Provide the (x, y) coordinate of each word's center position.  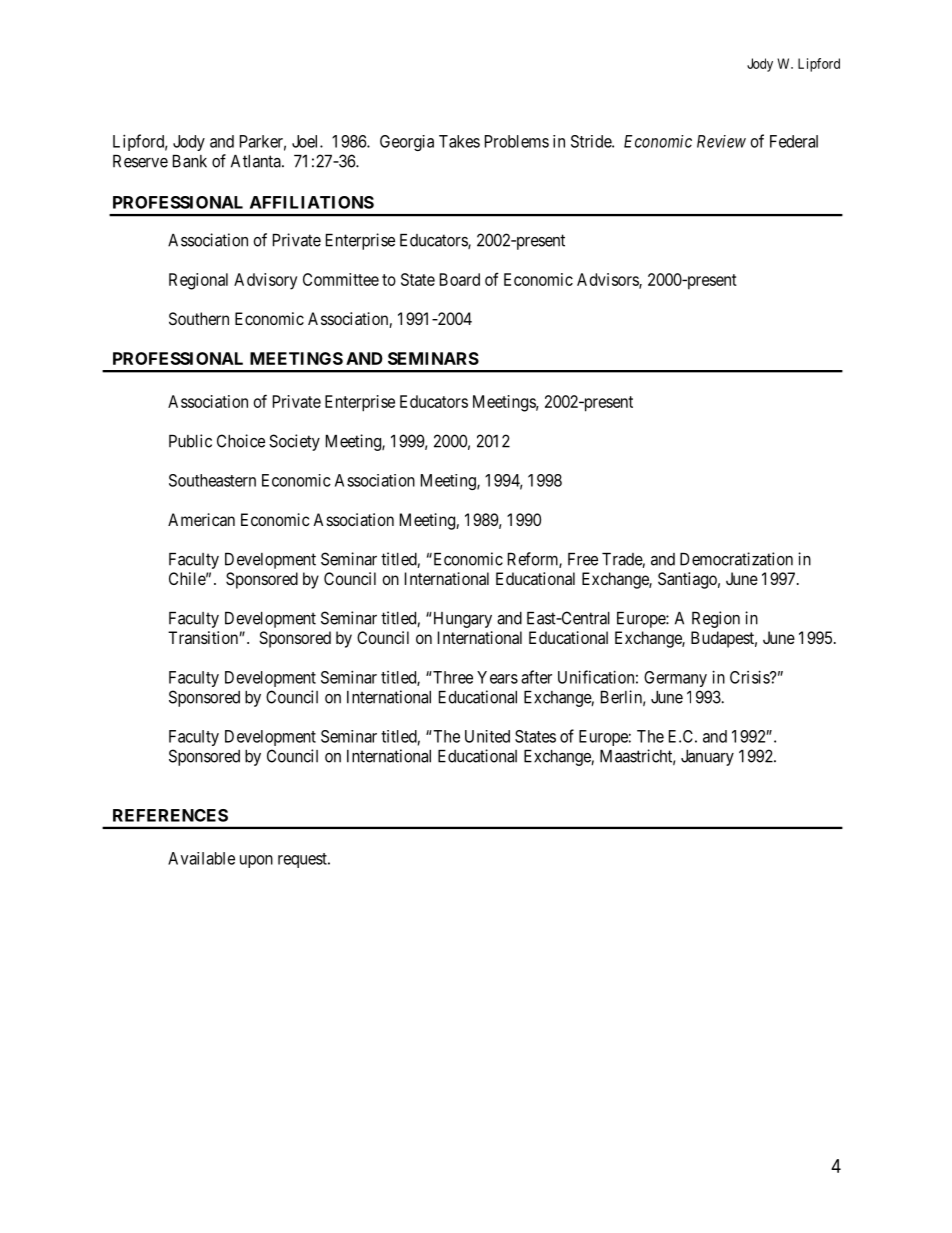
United (487, 736)
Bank (190, 161)
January (707, 758)
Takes (459, 141)
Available (201, 858)
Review (721, 141)
